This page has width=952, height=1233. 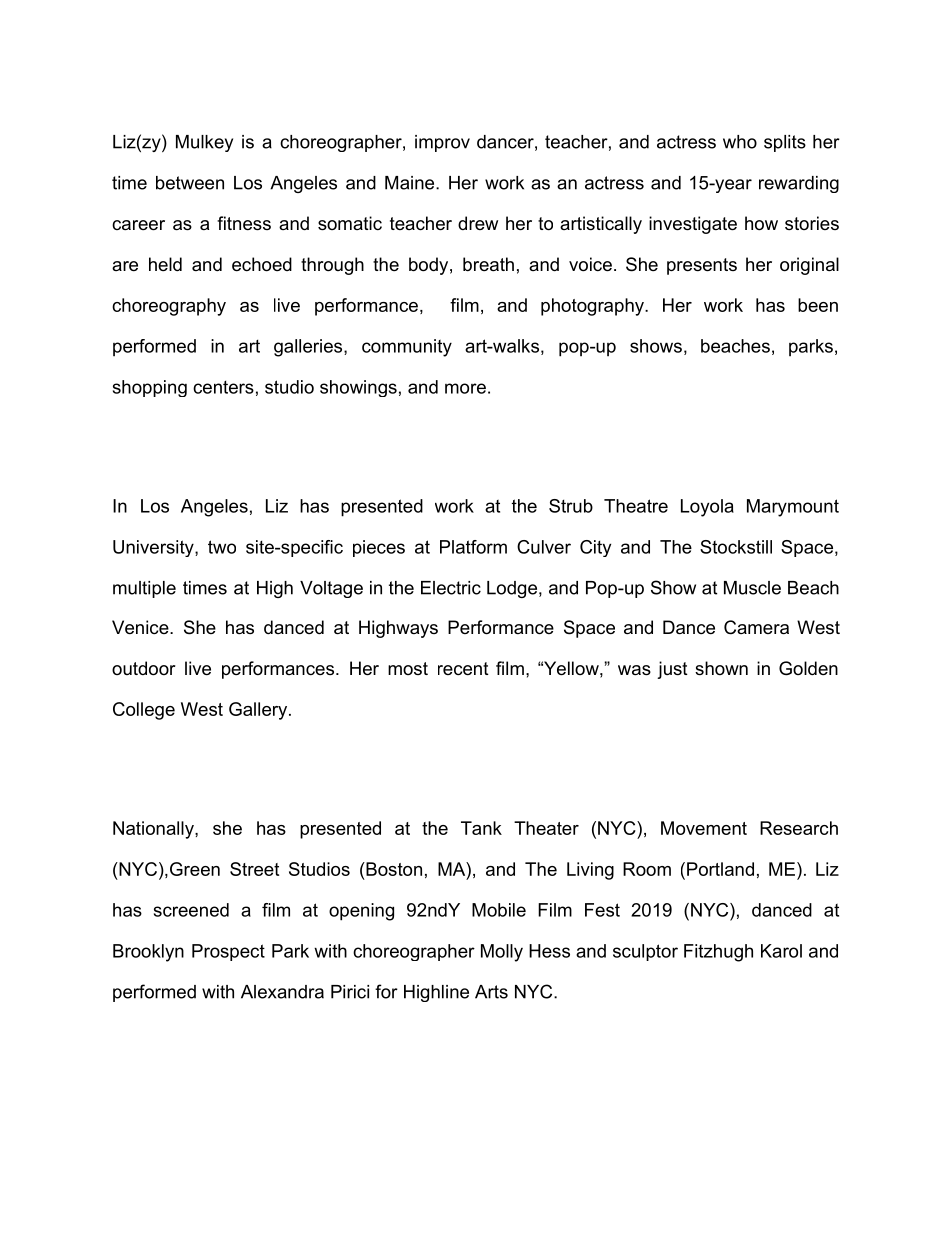 I want to click on between, so click(x=190, y=183).
